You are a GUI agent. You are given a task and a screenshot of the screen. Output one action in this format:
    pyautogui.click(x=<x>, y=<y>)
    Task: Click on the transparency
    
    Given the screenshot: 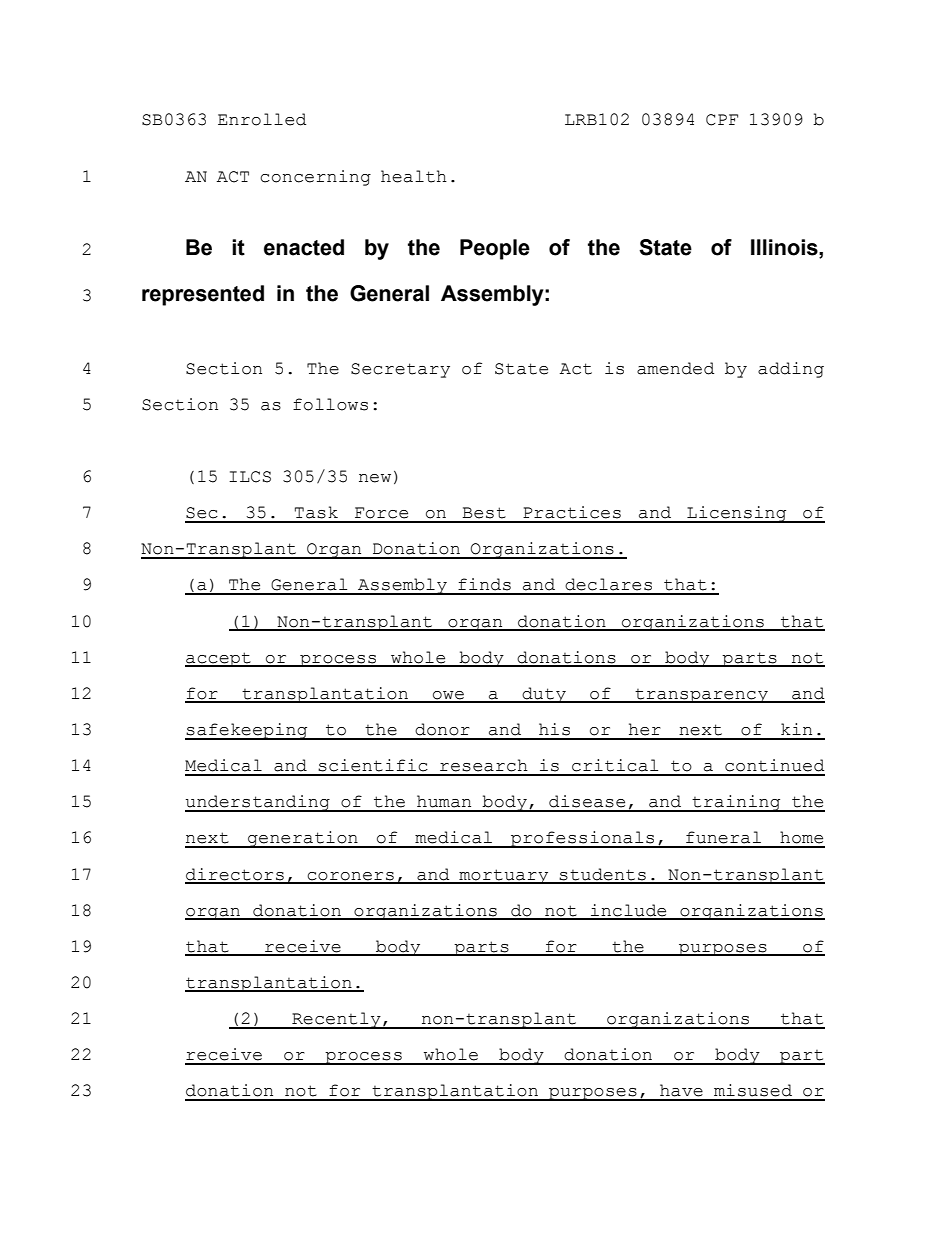 What is the action you would take?
    pyautogui.click(x=701, y=696)
